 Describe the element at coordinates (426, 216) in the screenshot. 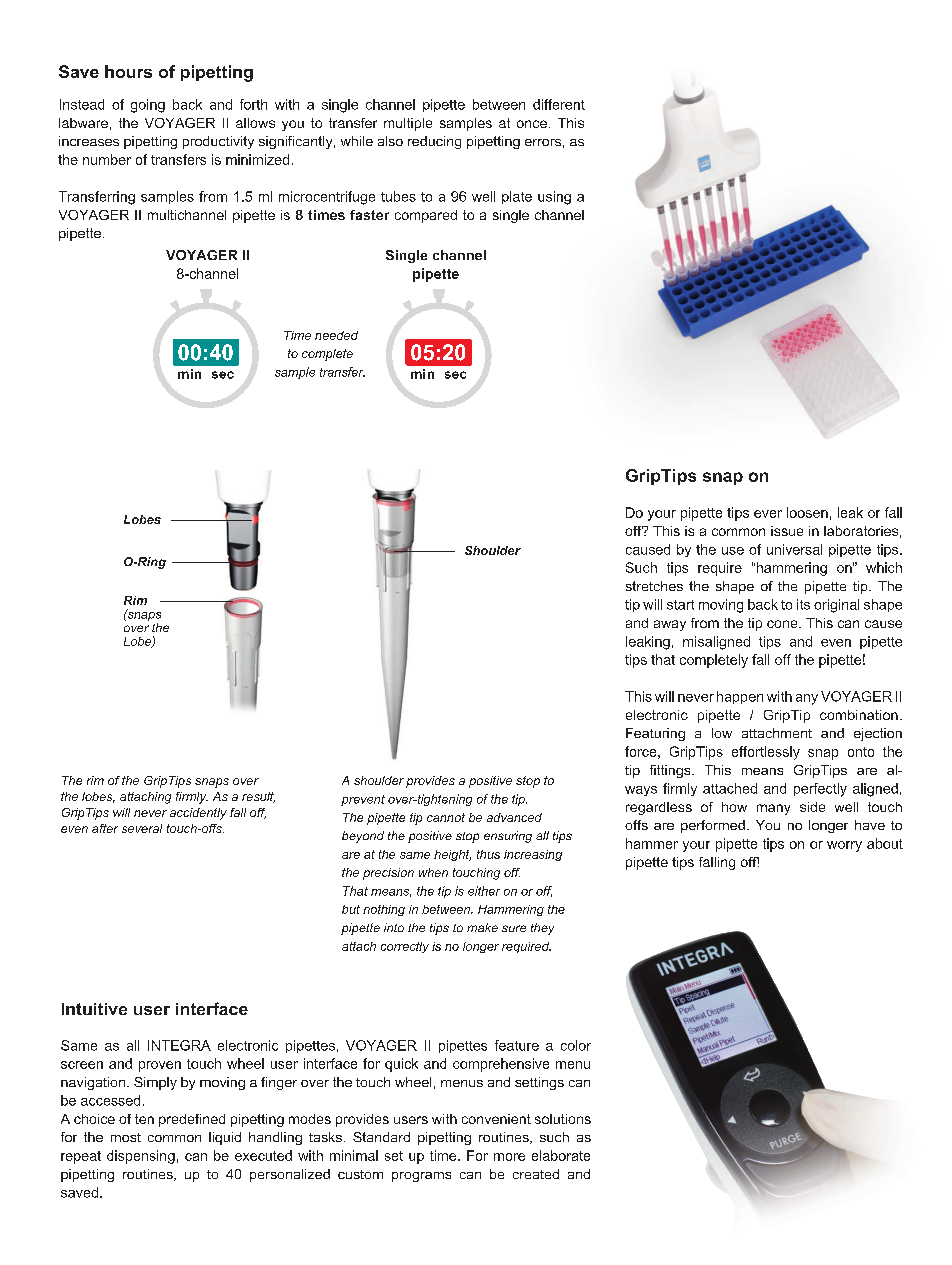

I see `compared` at that location.
